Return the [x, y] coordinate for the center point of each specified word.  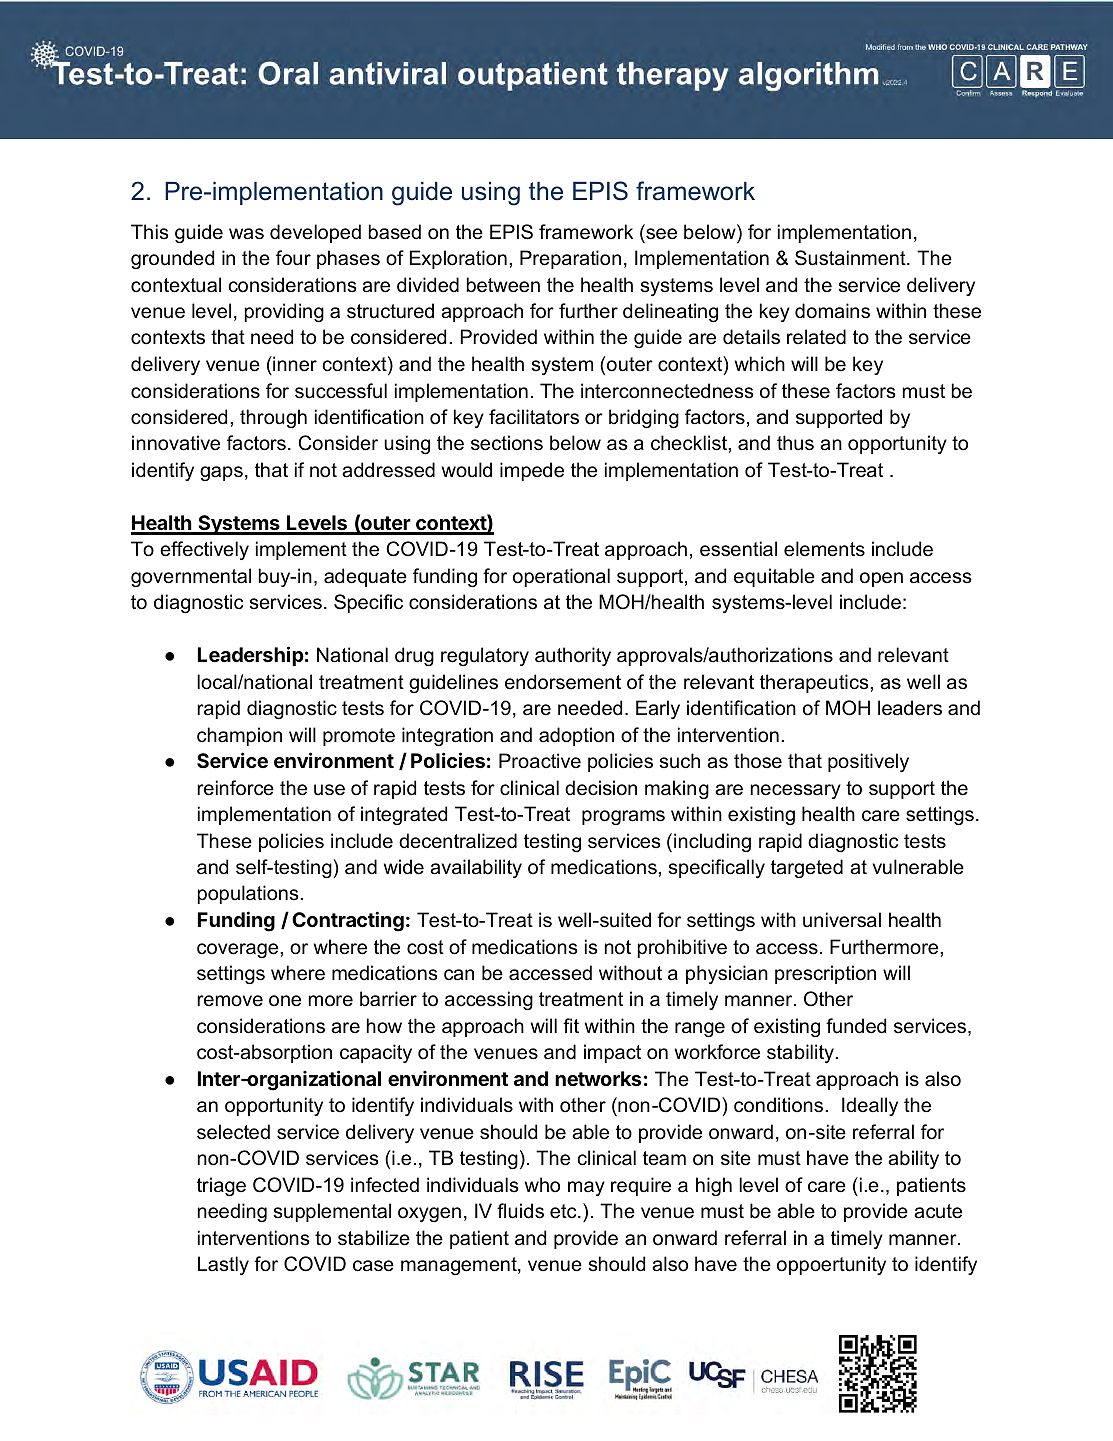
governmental [191, 577]
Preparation [570, 259]
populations [248, 894]
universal [842, 920]
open [881, 579]
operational [561, 577]
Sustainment [851, 258]
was [246, 234]
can [459, 975]
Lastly [223, 1265]
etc [564, 1211]
